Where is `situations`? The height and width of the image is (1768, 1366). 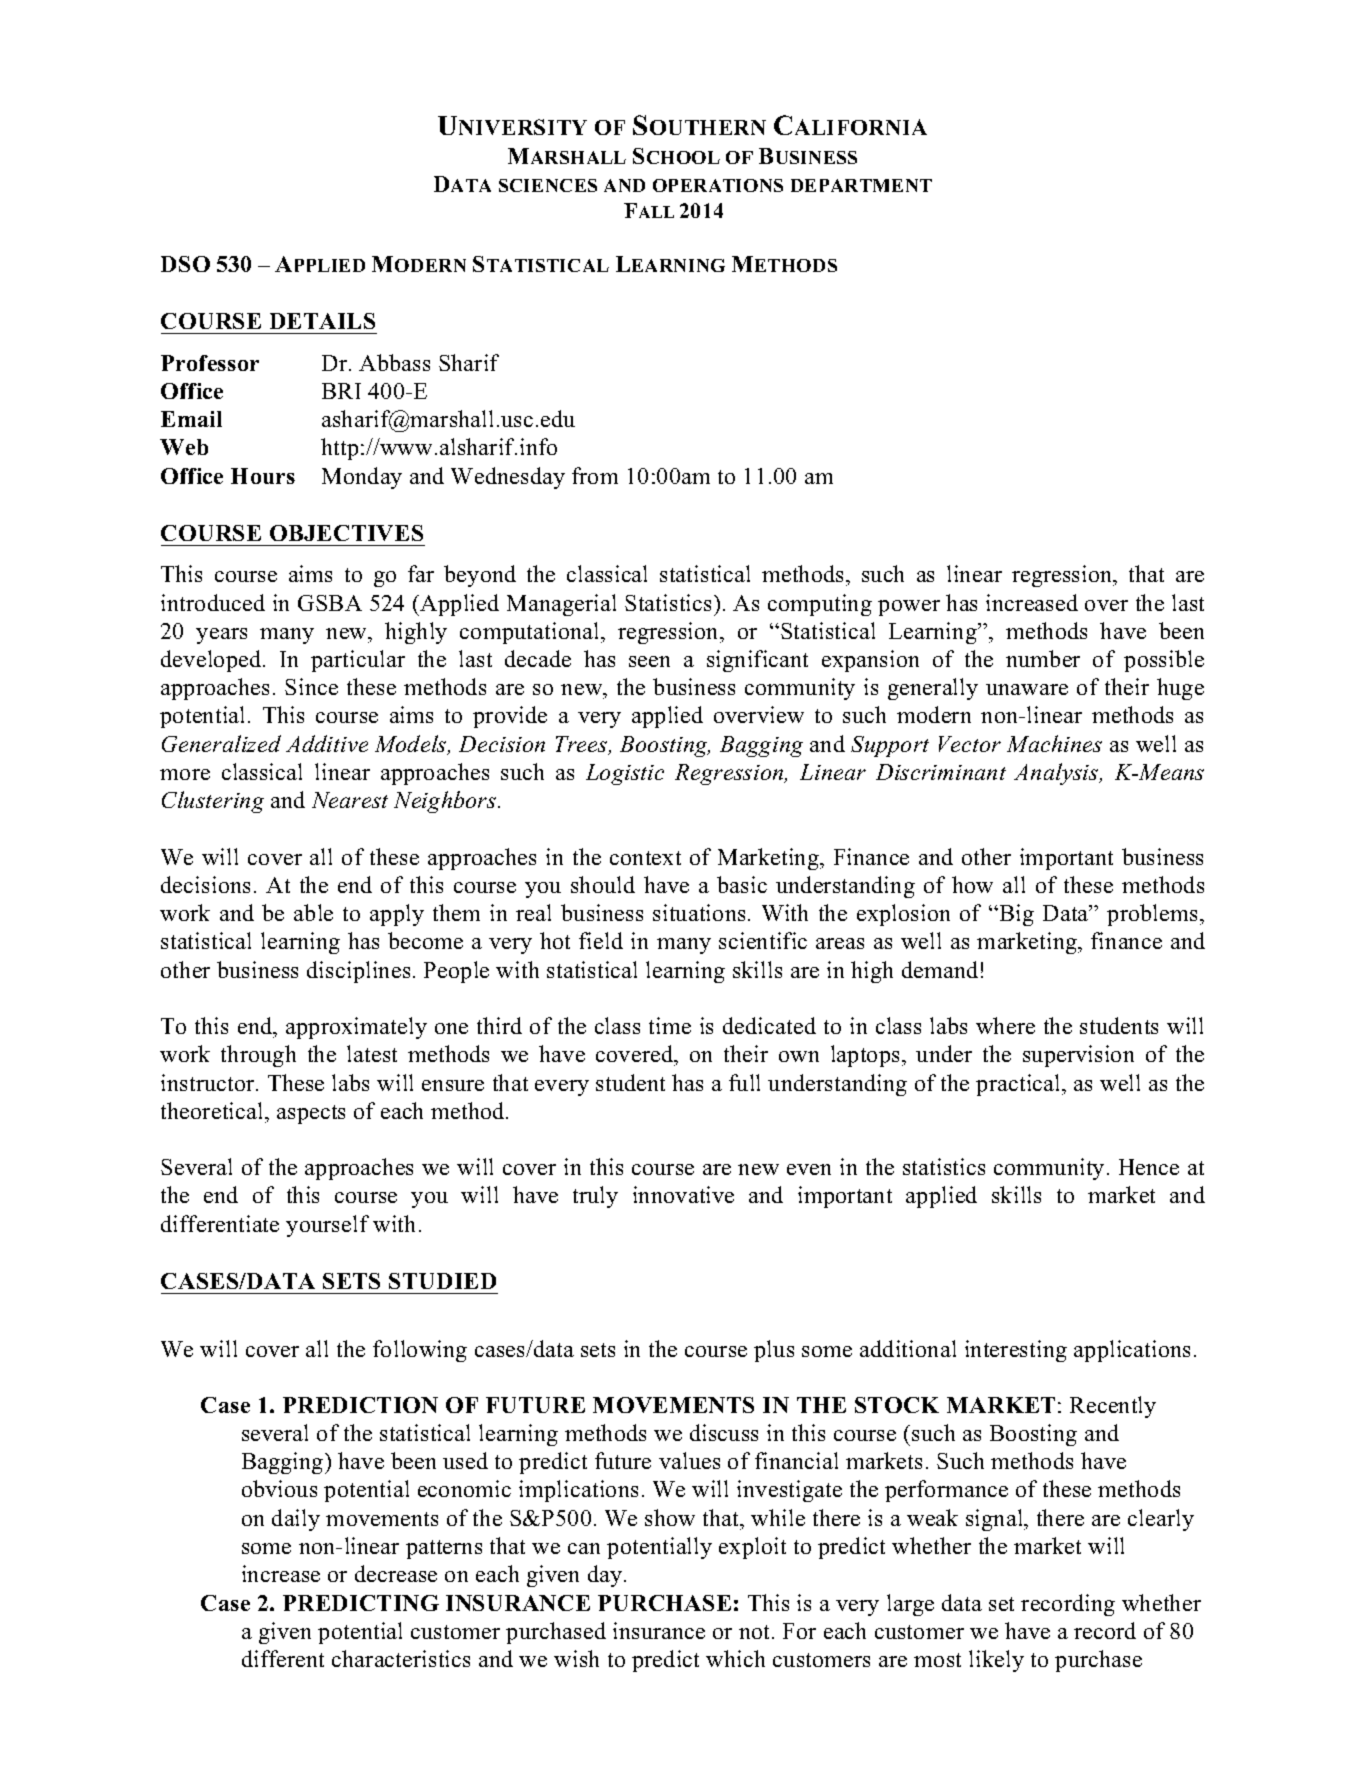
situations is located at coordinates (699, 912).
